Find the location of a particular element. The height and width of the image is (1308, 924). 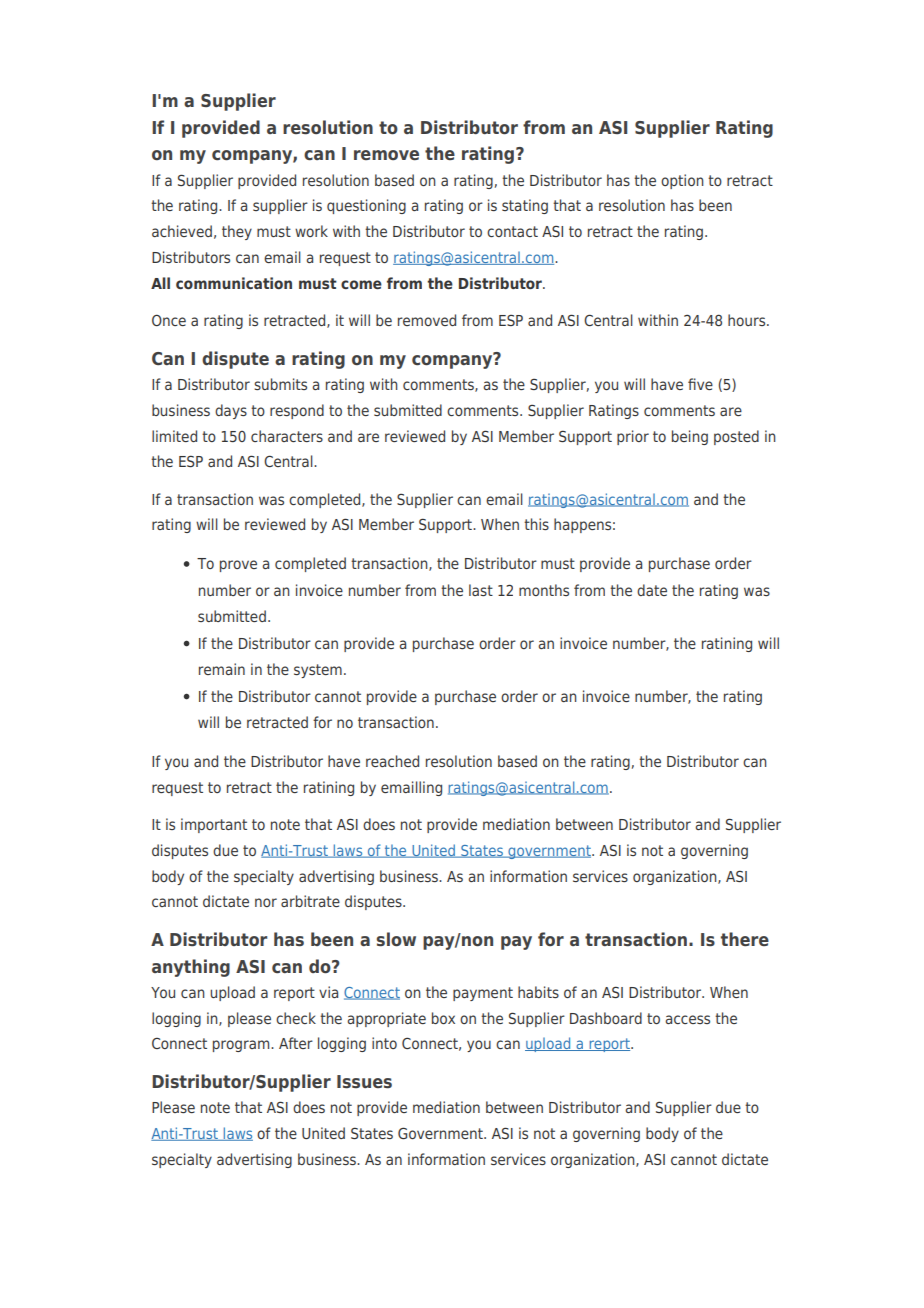

contact is located at coordinates (512, 231).
